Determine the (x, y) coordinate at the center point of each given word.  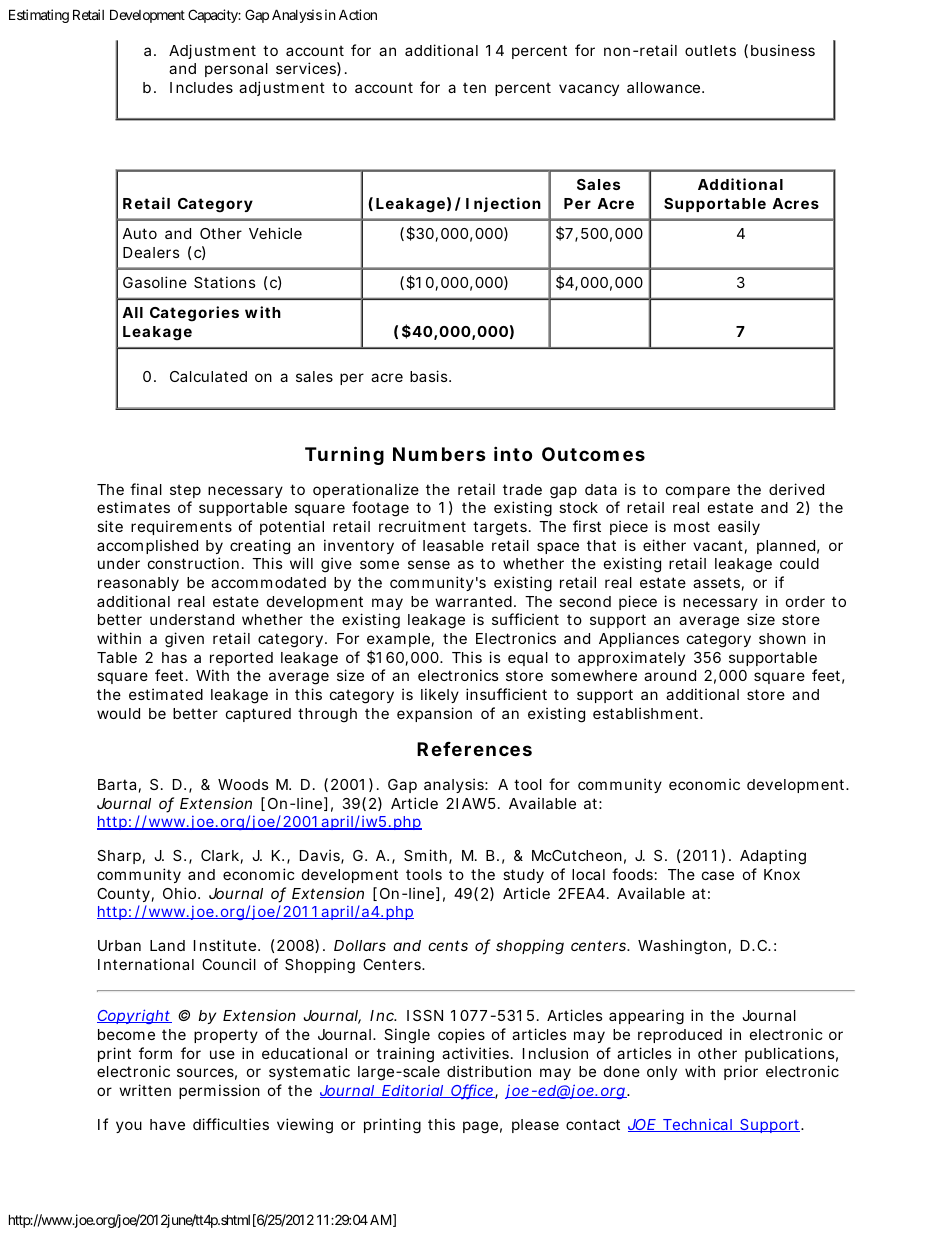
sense (429, 564)
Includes (201, 87)
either (664, 545)
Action (358, 14)
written (145, 1090)
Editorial (412, 1091)
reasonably (138, 584)
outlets (710, 50)
